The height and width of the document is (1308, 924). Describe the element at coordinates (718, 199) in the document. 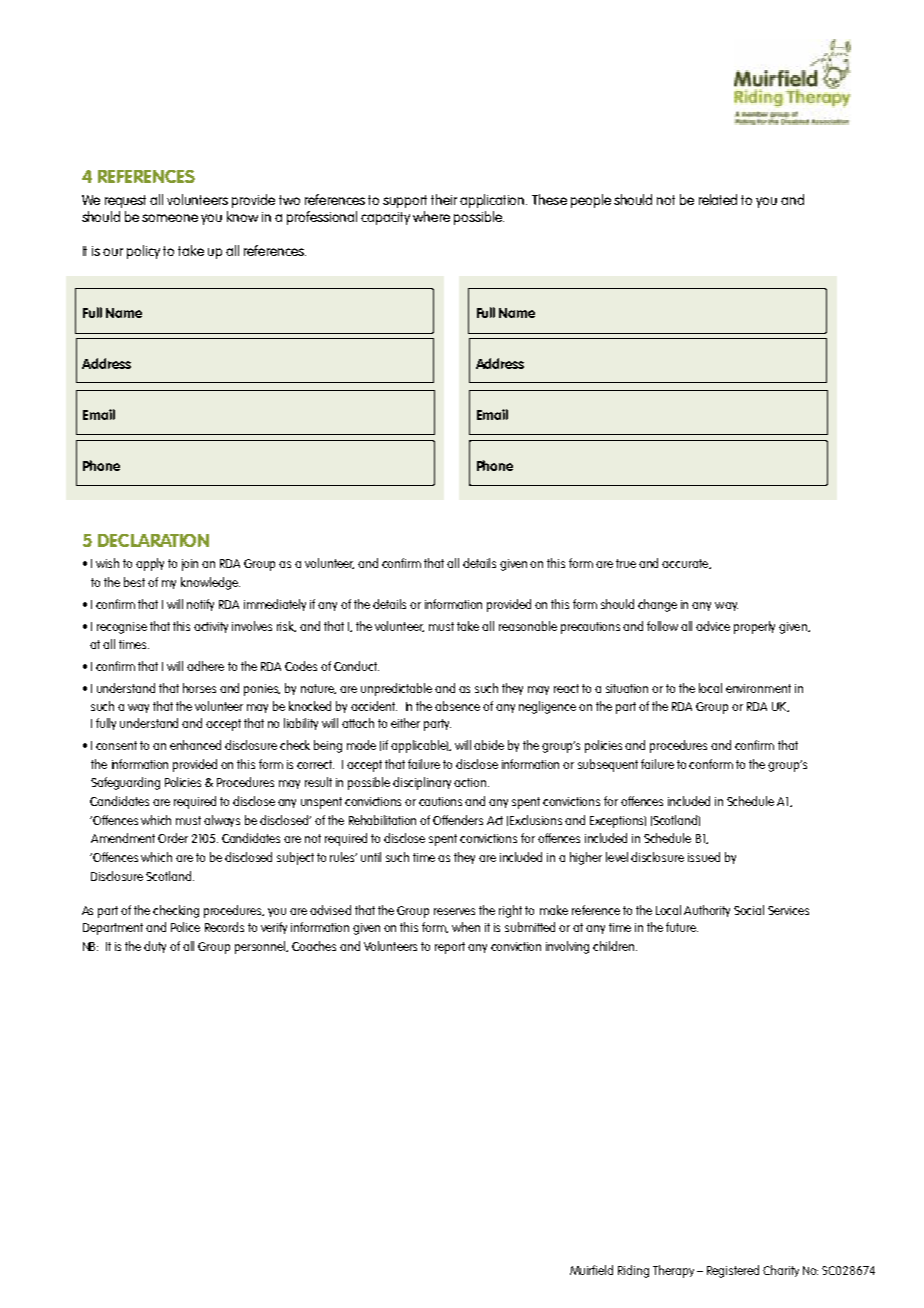

I see `related` at that location.
